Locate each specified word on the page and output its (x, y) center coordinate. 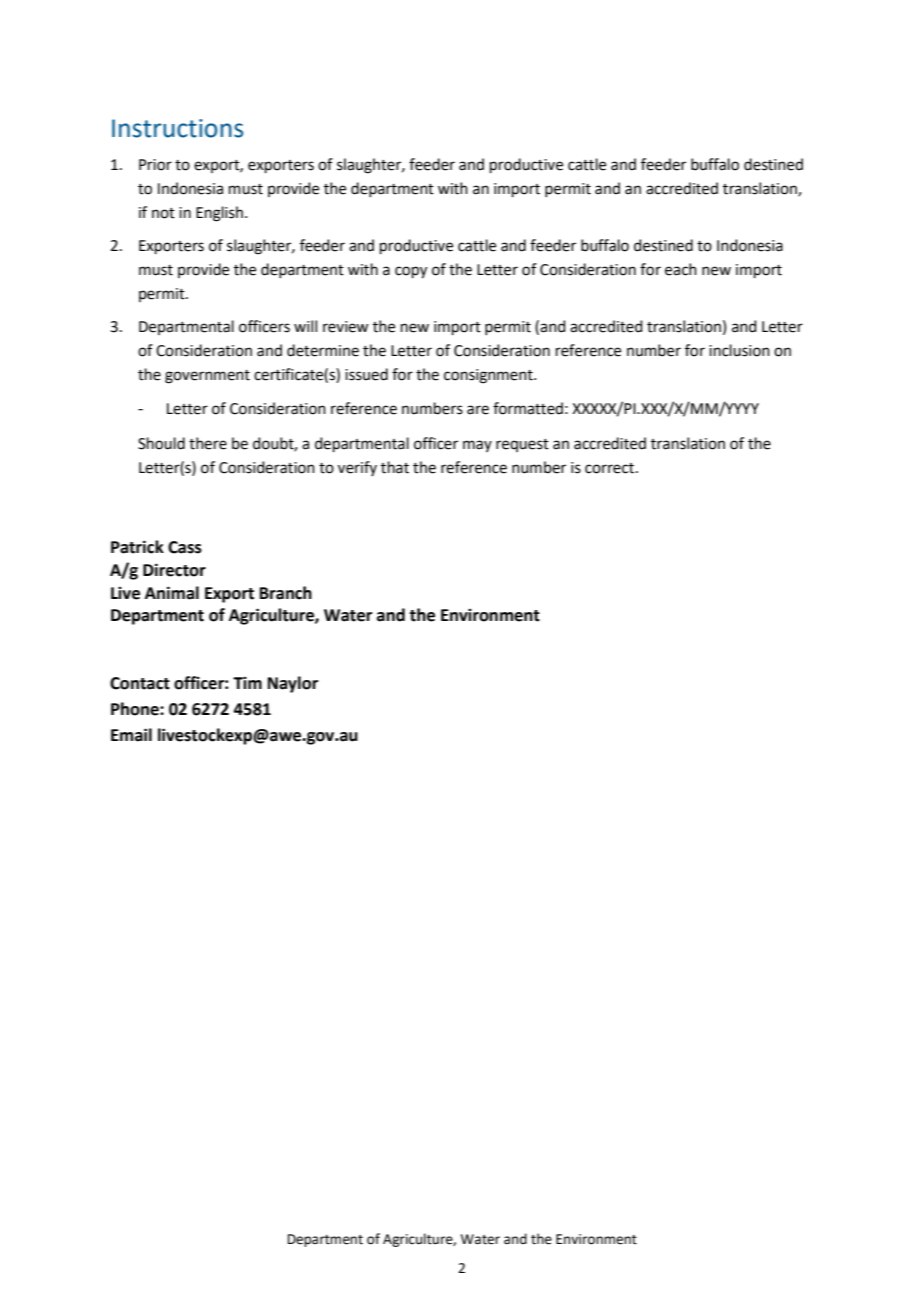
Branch (286, 593)
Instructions (177, 128)
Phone (136, 709)
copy (411, 272)
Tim (247, 683)
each (681, 269)
